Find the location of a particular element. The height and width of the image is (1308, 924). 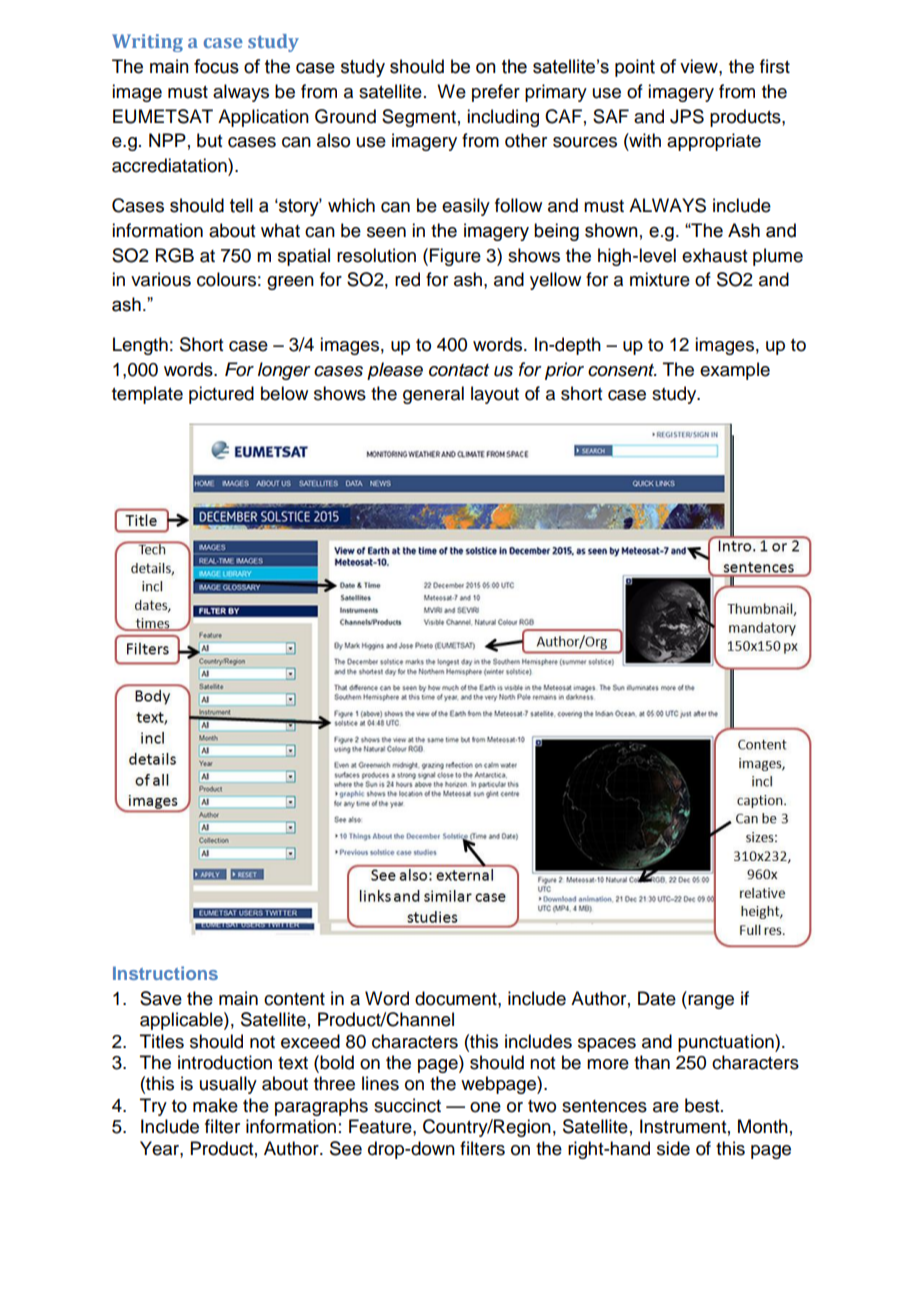

pictured is located at coordinates (221, 395).
